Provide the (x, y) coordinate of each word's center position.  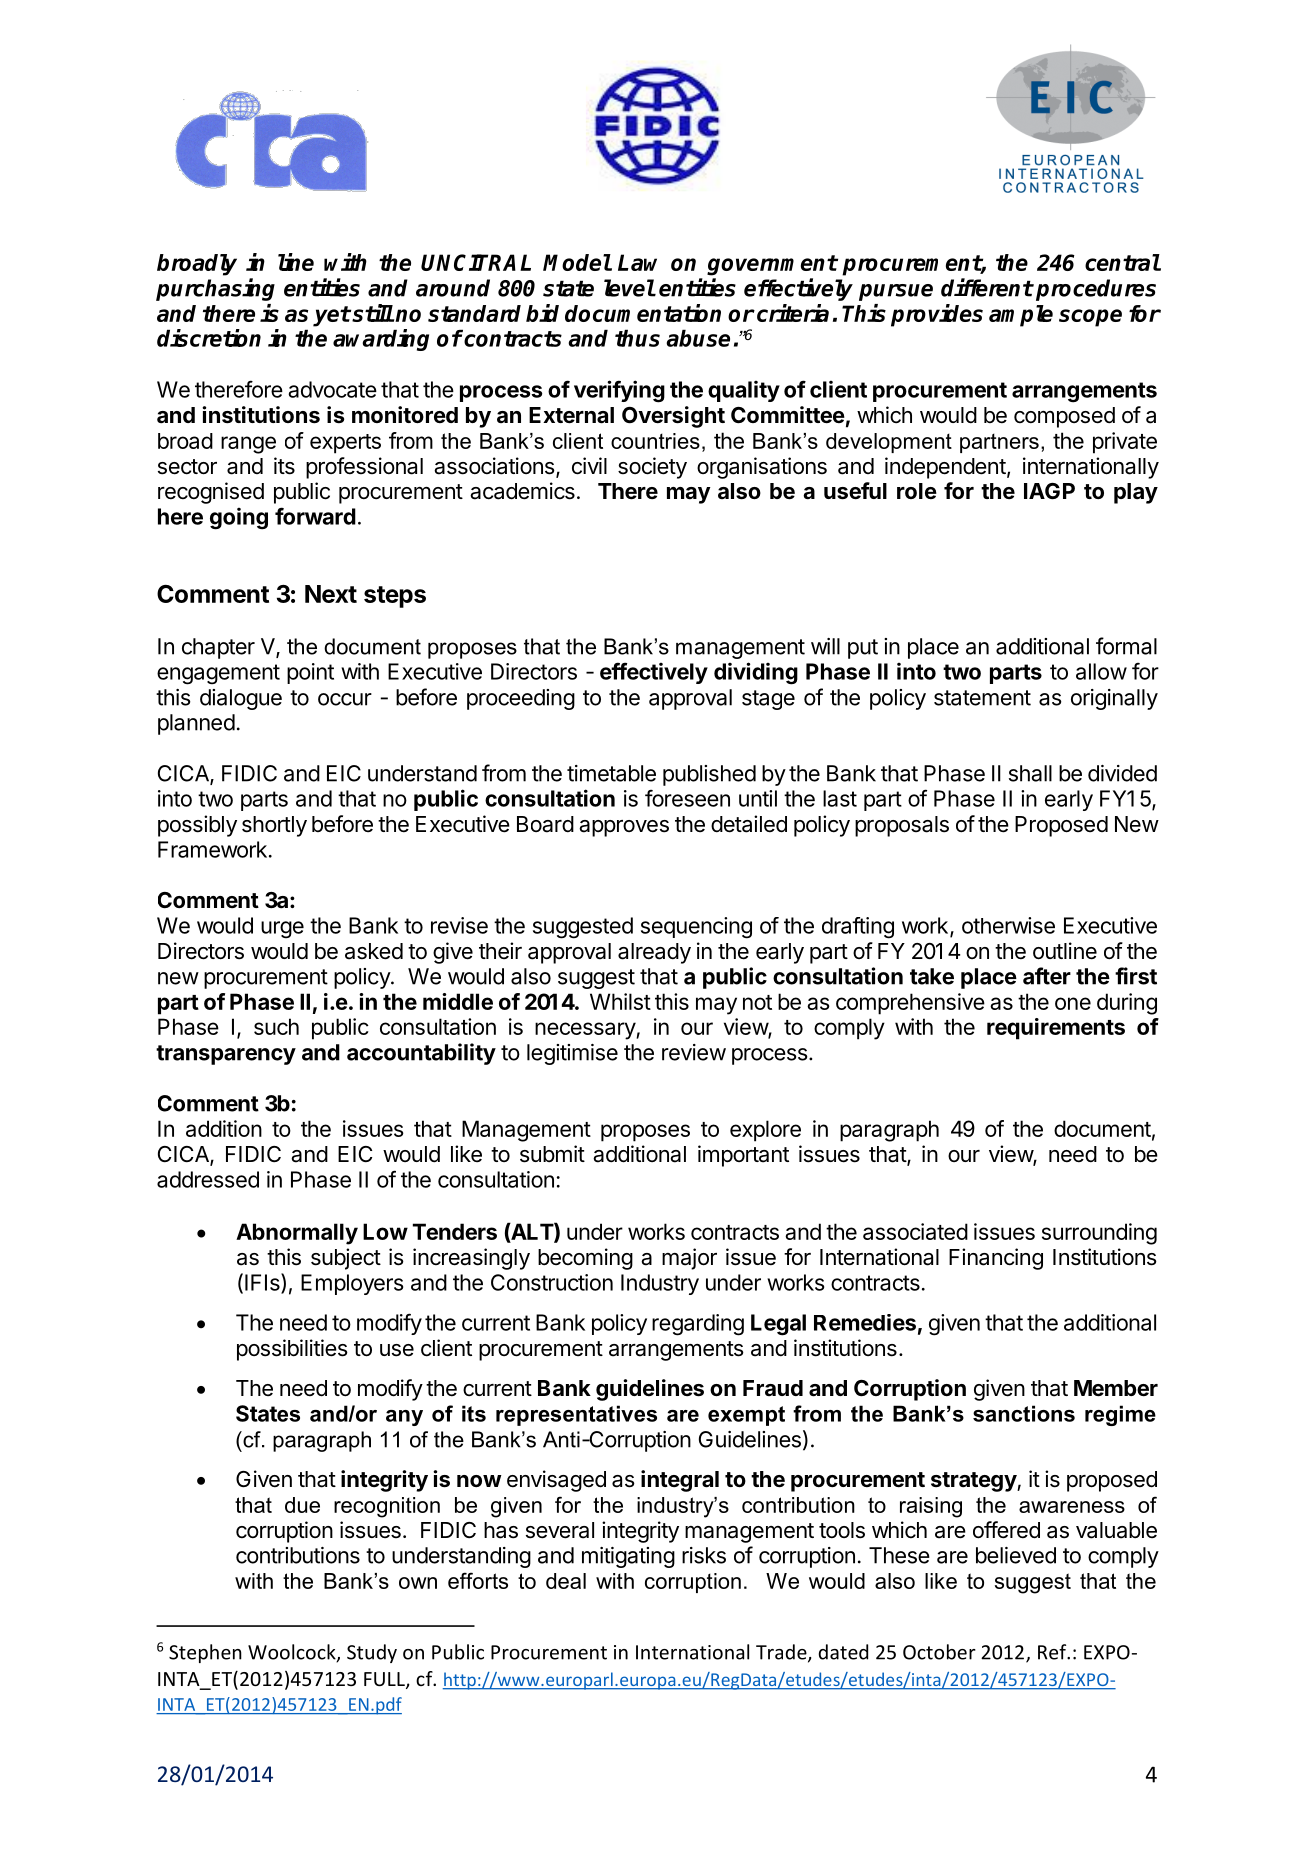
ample (1021, 316)
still (373, 313)
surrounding (1099, 1234)
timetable (611, 773)
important (743, 1156)
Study (372, 1653)
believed (1016, 1555)
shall (1030, 773)
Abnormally (297, 1234)
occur (345, 699)
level (629, 288)
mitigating (628, 1557)
